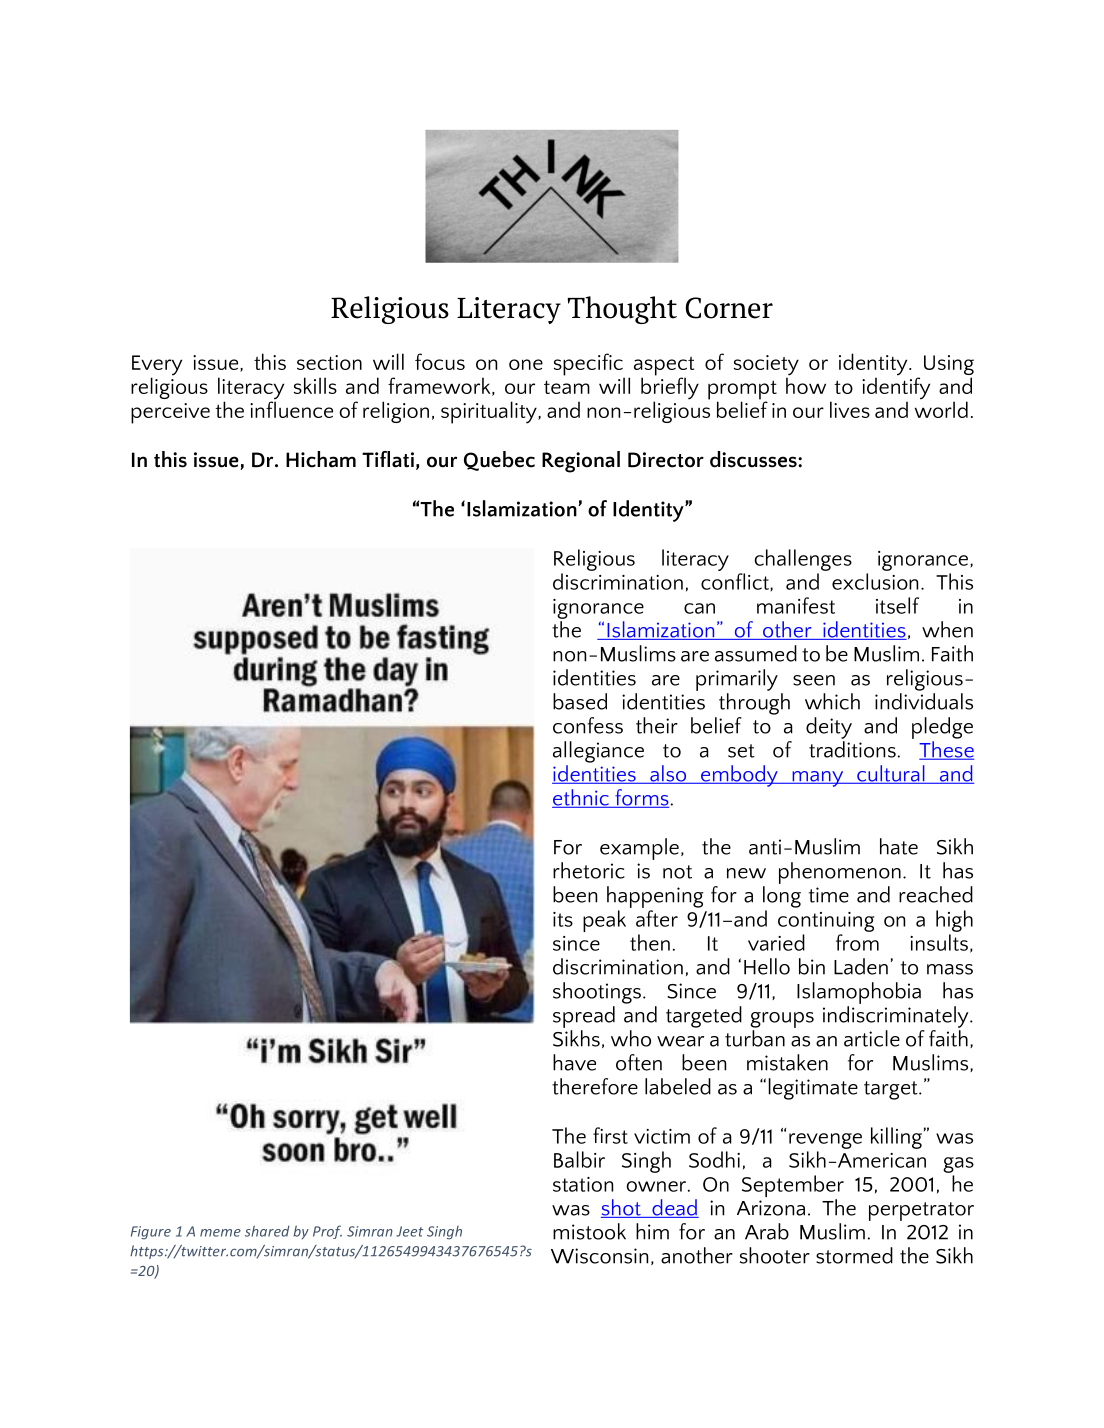  Describe the element at coordinates (854, 1255) in the page. I see `stormed` at that location.
